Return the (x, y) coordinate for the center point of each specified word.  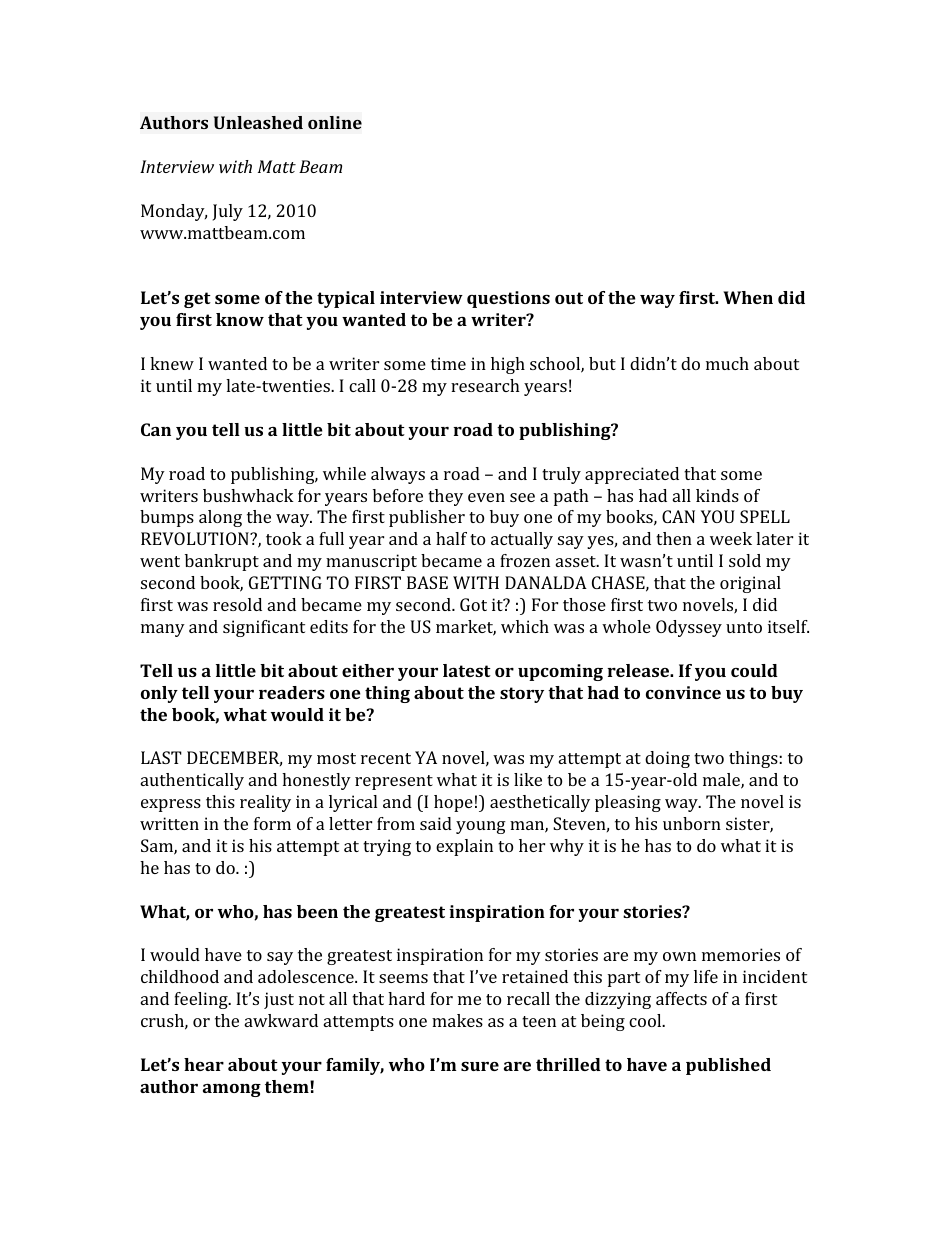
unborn (692, 823)
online (335, 122)
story (522, 695)
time (448, 363)
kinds (717, 495)
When (748, 297)
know (240, 319)
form (272, 823)
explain (464, 847)
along (220, 518)
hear (204, 1064)
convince (683, 692)
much (727, 363)
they (445, 497)
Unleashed (258, 122)
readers (292, 692)
